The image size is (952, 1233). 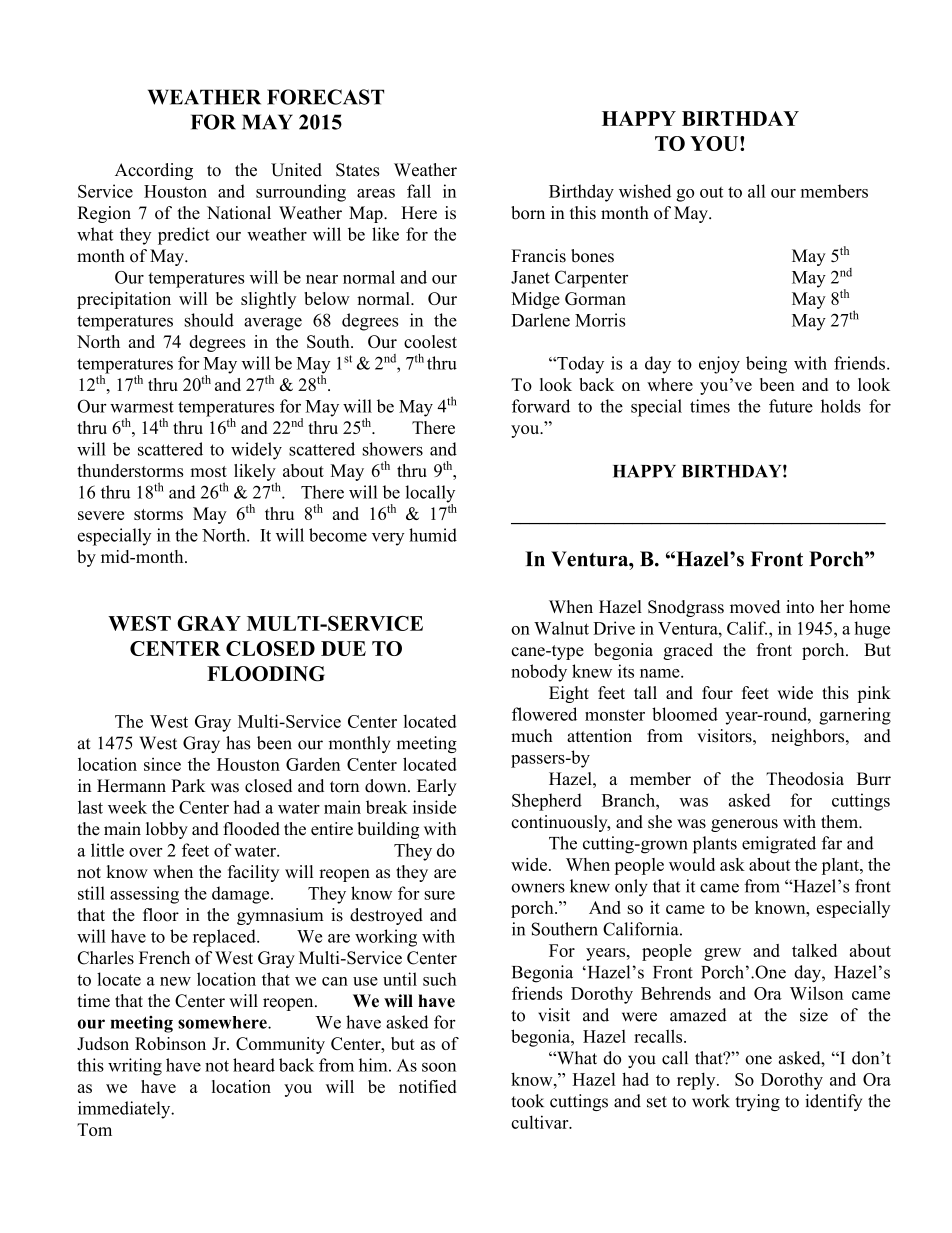 What do you see at coordinates (645, 191) in the document?
I see `wished` at bounding box center [645, 191].
